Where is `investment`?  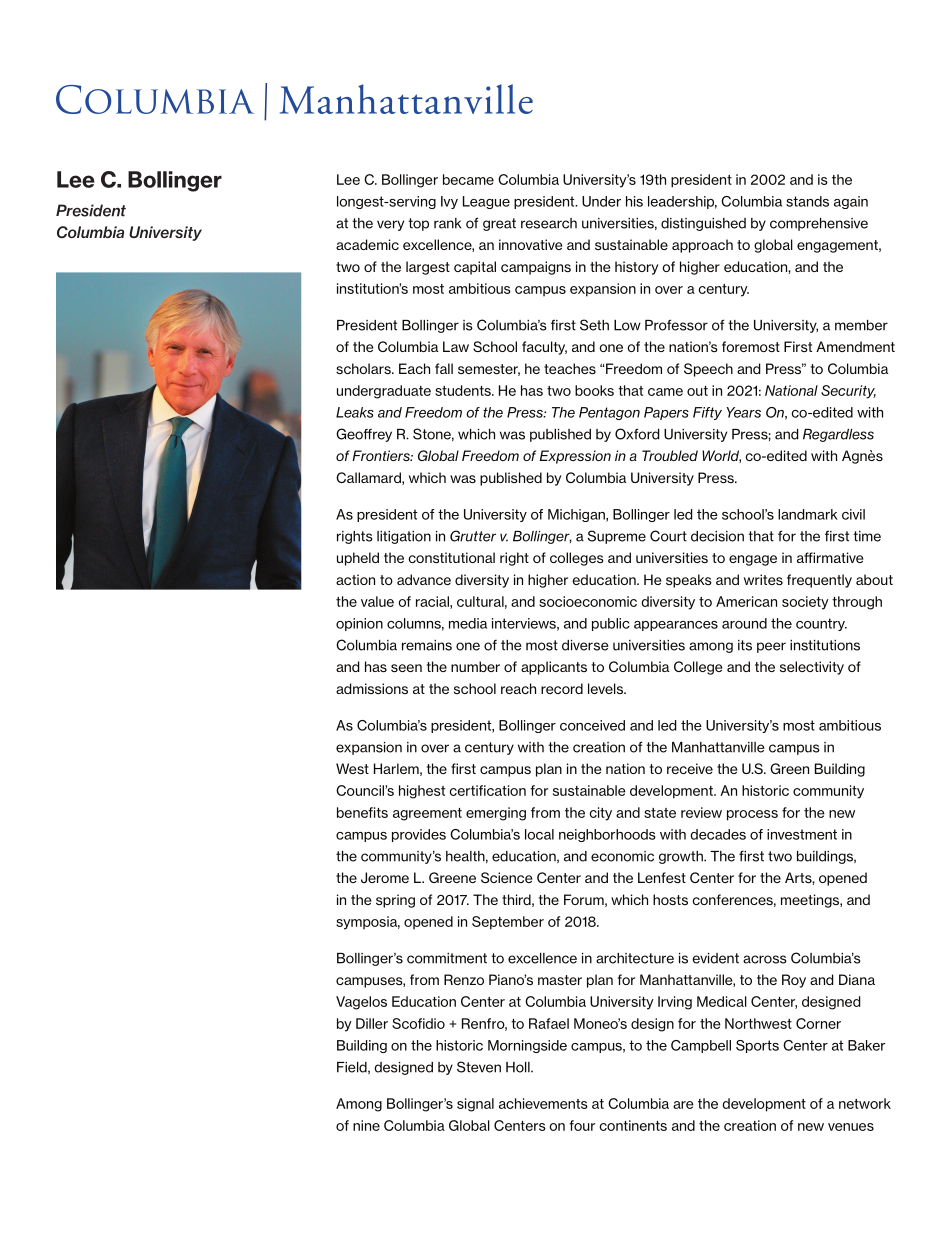 investment is located at coordinates (802, 834).
